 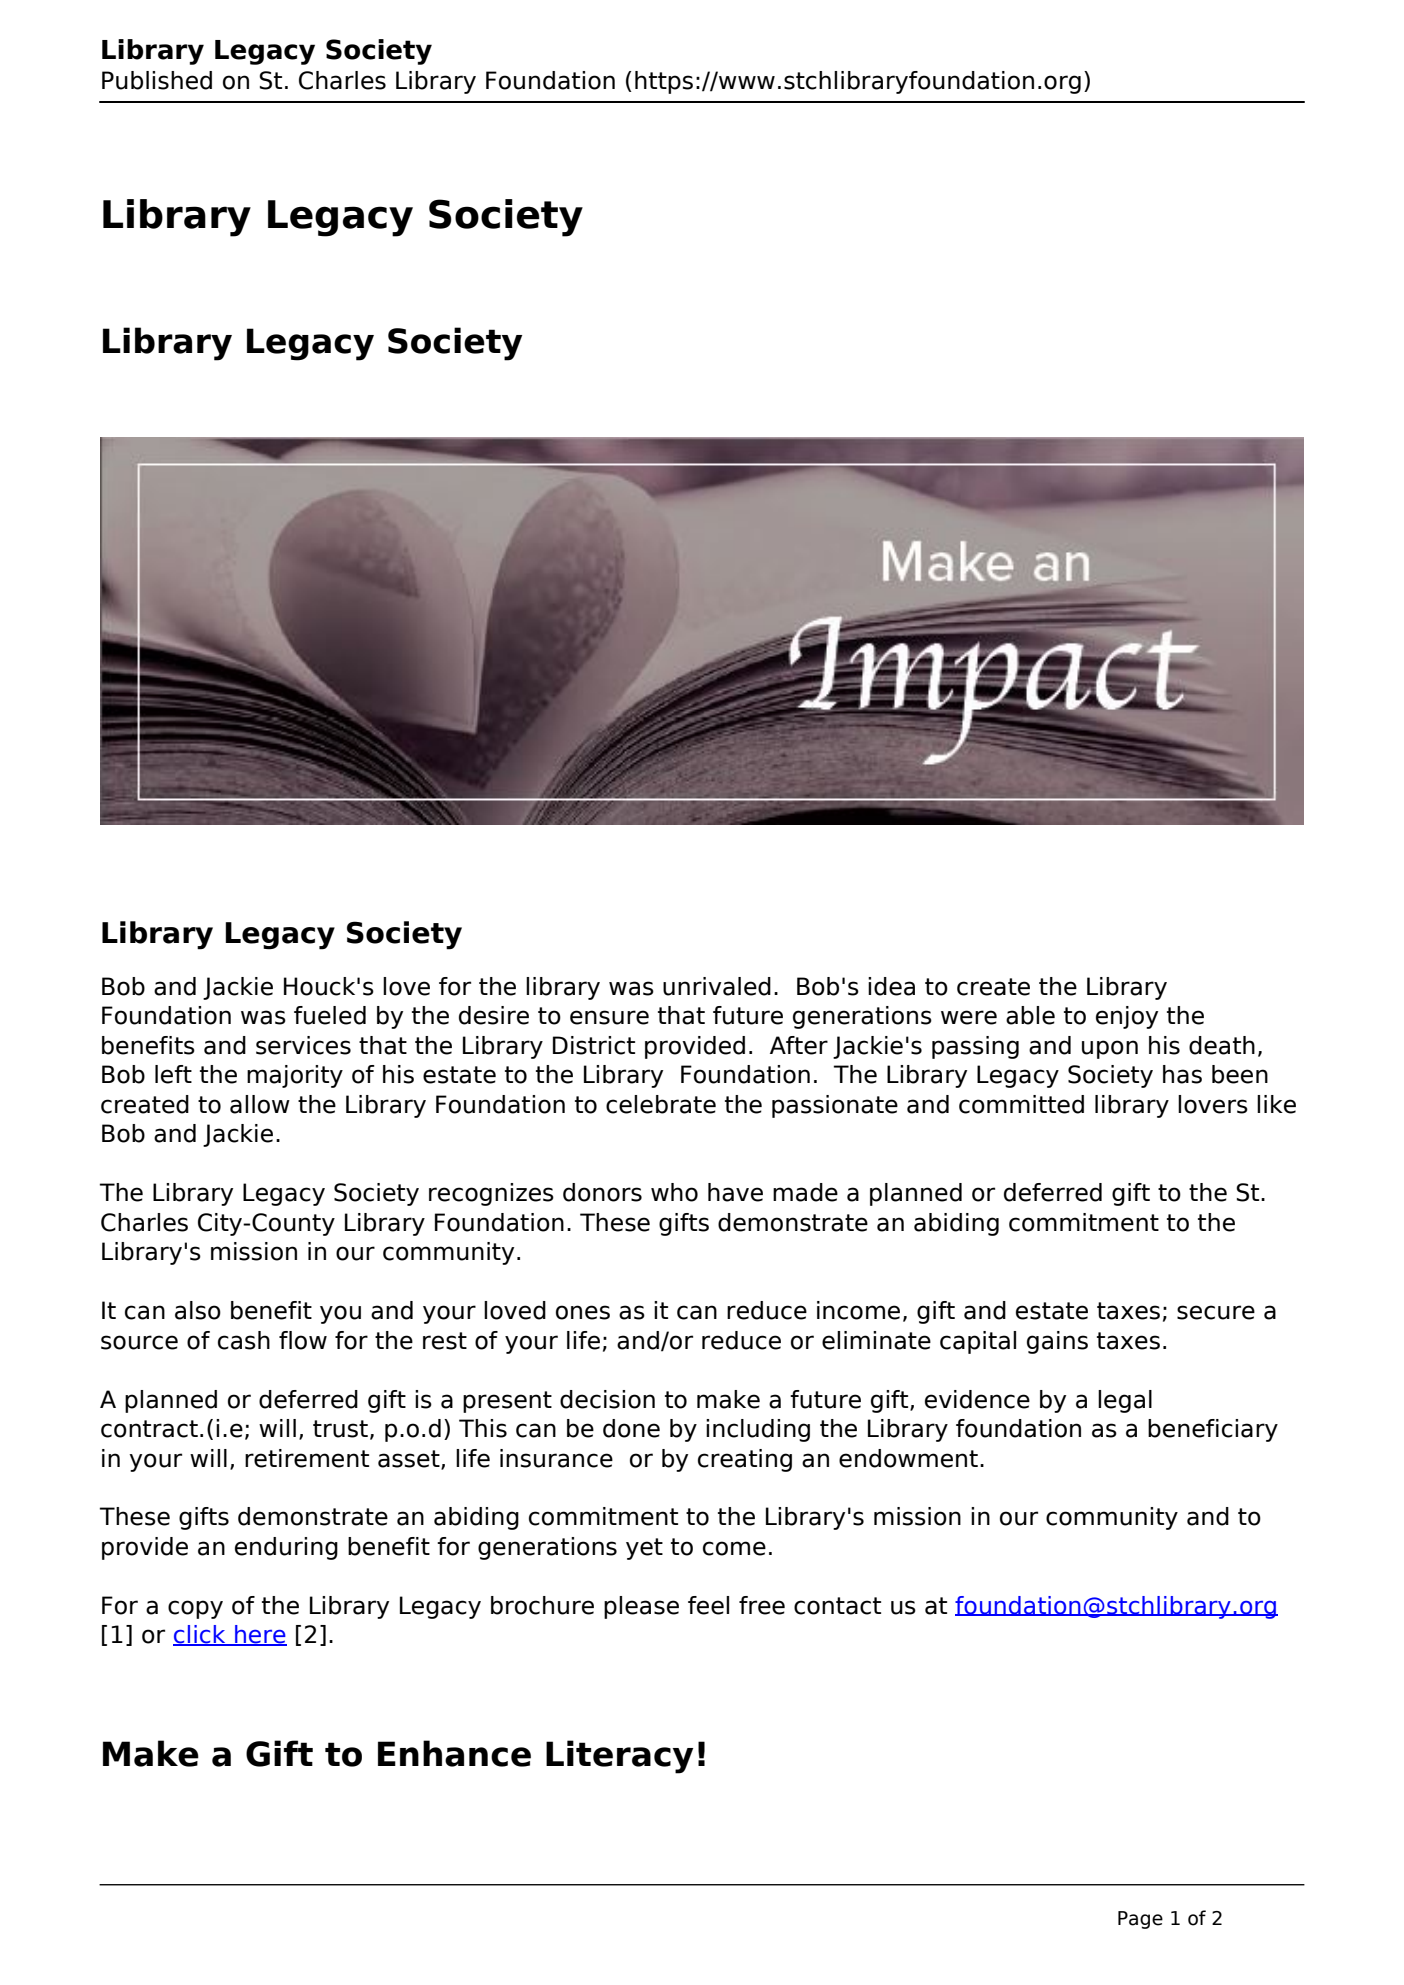 What do you see at coordinates (609, 1017) in the document?
I see `ensure` at bounding box center [609, 1017].
